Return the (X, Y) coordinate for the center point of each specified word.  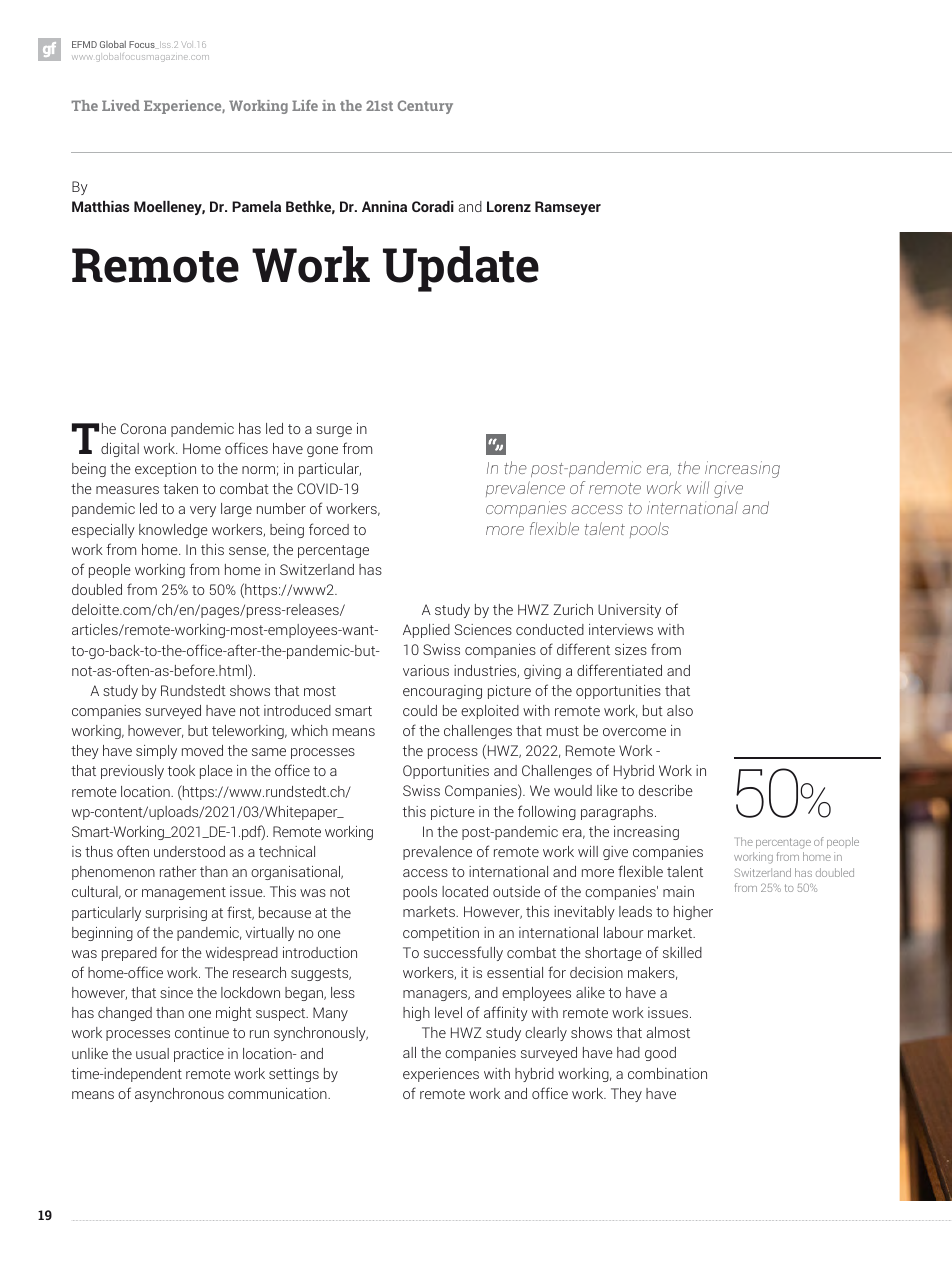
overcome (634, 732)
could (420, 710)
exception (165, 470)
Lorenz (509, 206)
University (629, 611)
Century (425, 107)
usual (152, 1053)
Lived (121, 105)
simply (156, 752)
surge (334, 431)
